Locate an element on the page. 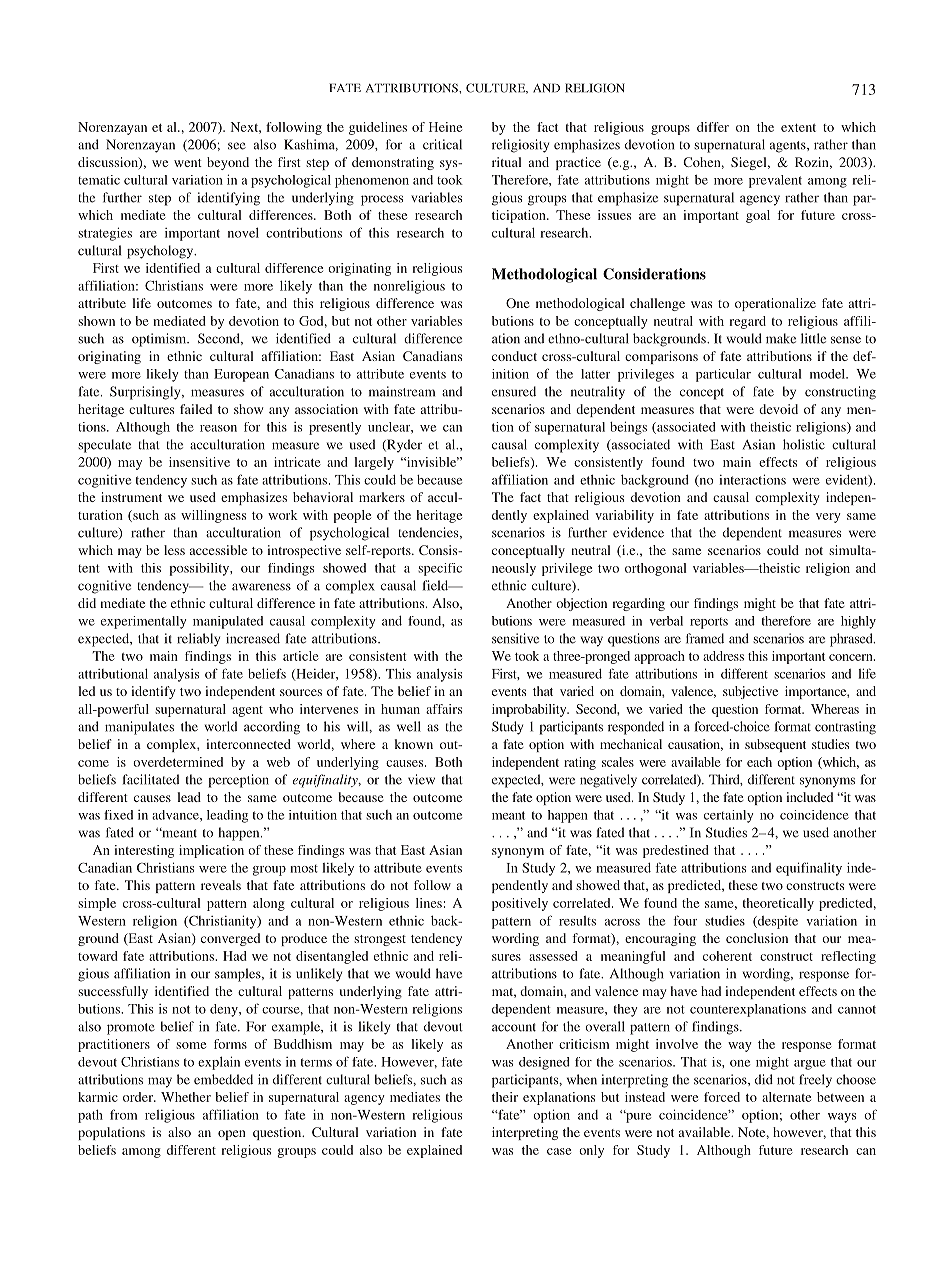 The image size is (952, 1270). view is located at coordinates (421, 779).
